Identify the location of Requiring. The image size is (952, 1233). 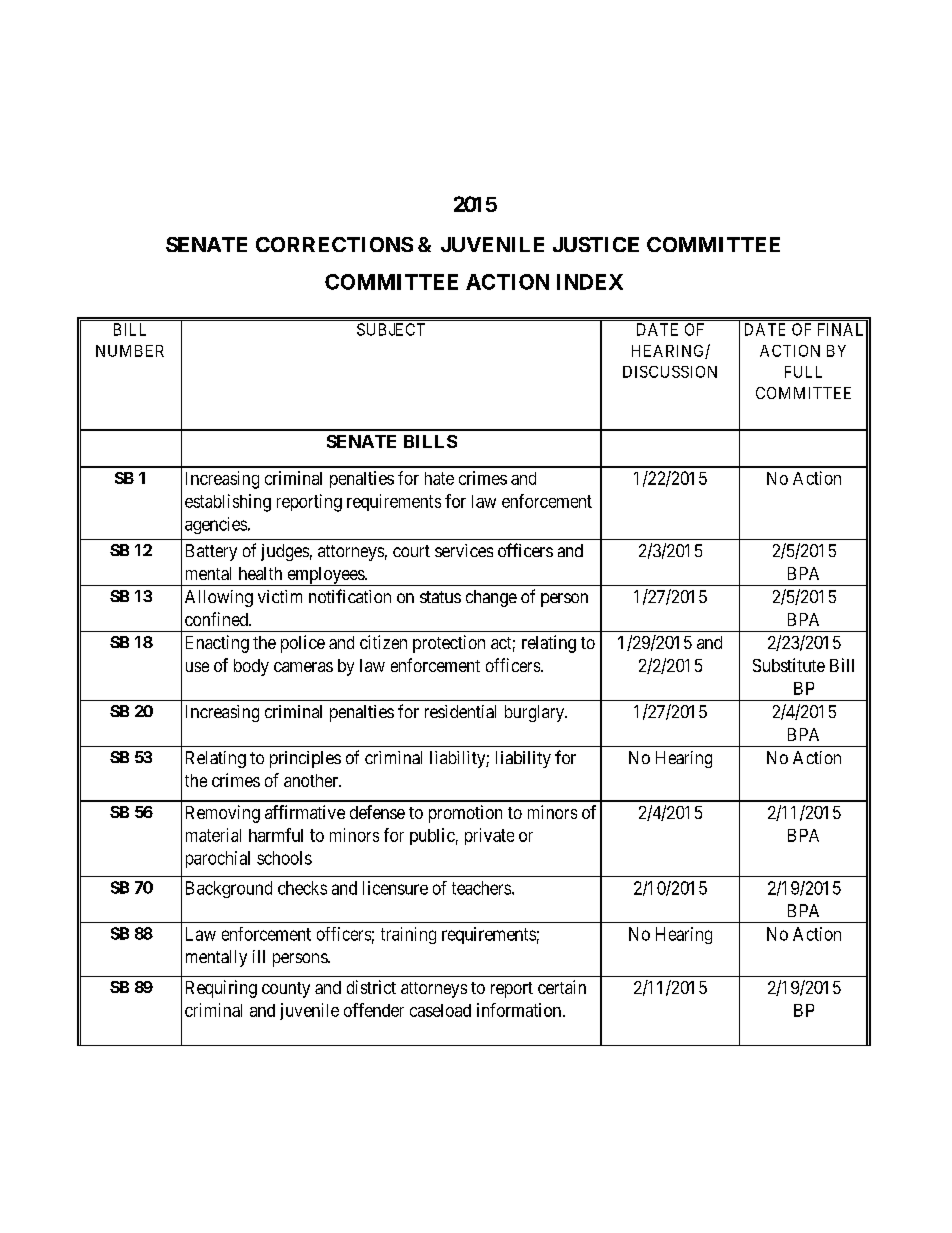
(221, 989).
